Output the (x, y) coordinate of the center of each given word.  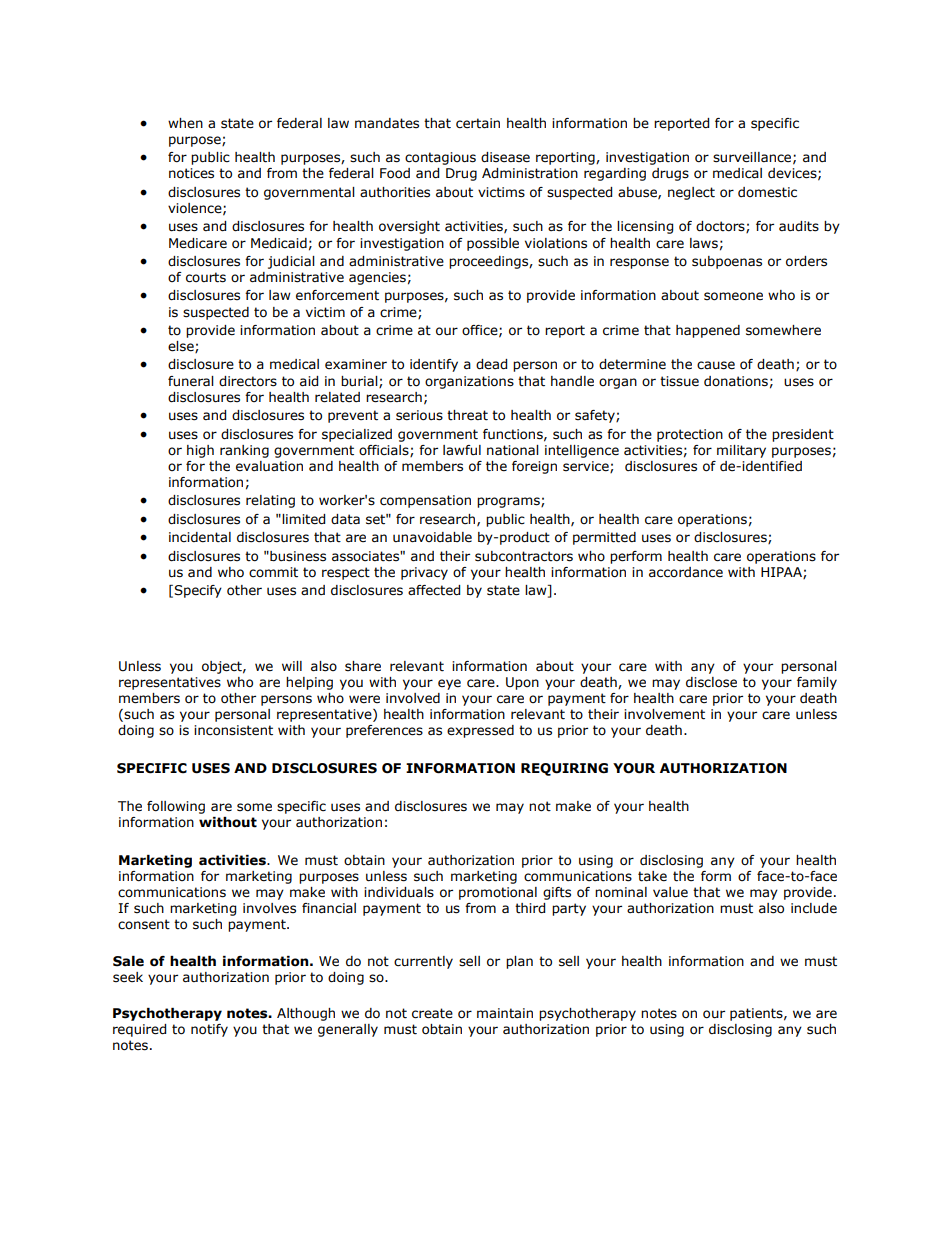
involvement (664, 714)
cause (716, 365)
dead (491, 364)
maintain (505, 1013)
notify (209, 1030)
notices (191, 173)
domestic (767, 192)
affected (434, 590)
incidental (200, 537)
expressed (480, 731)
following (176, 807)
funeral (191, 381)
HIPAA (782, 573)
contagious (440, 158)
